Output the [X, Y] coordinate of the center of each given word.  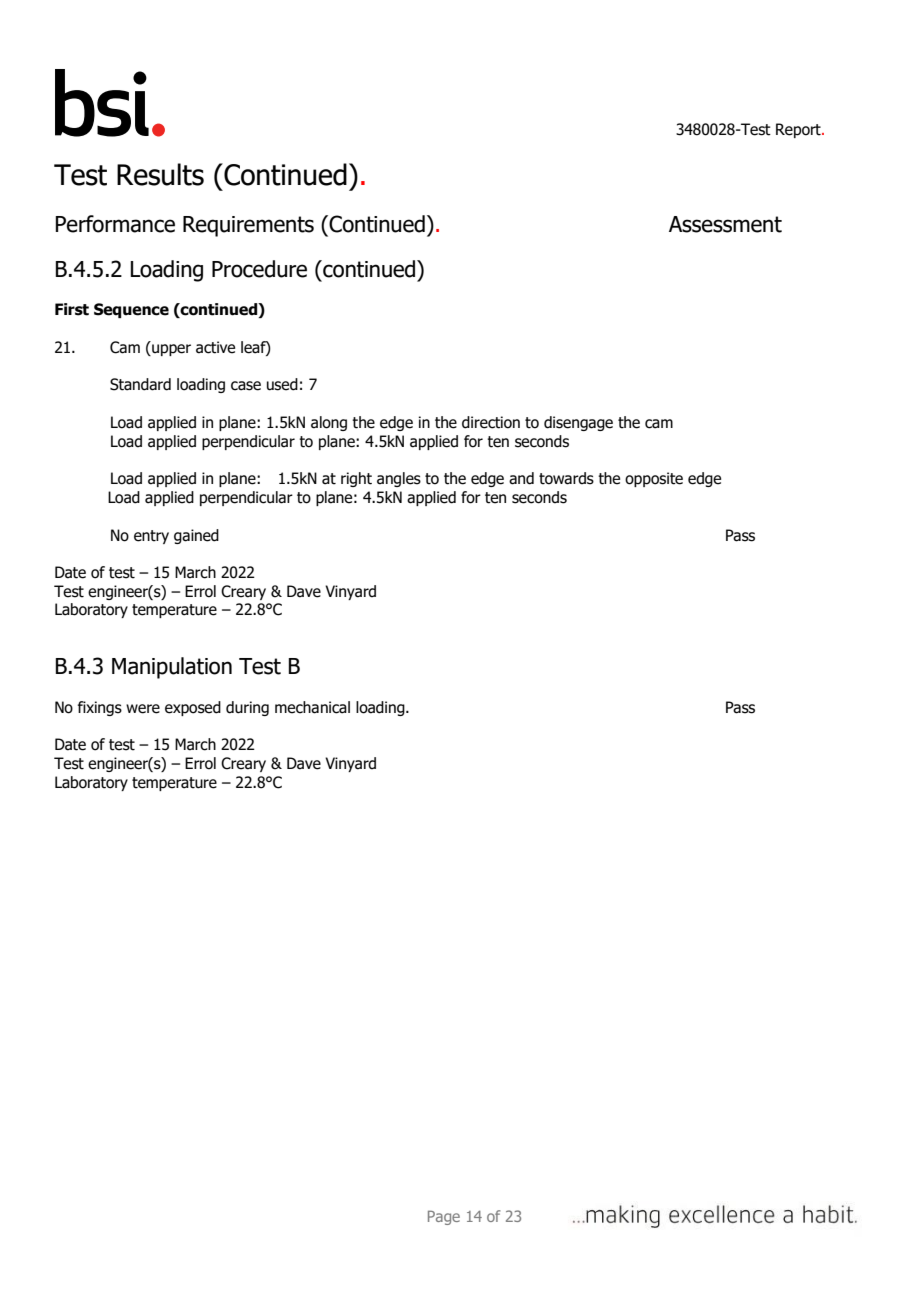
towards [566, 478]
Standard [140, 384]
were [143, 709]
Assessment [725, 224]
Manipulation [172, 668]
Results [160, 174]
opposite [654, 479]
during [247, 708]
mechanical [312, 707]
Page [444, 1217]
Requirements [248, 226]
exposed [193, 708]
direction [491, 422]
